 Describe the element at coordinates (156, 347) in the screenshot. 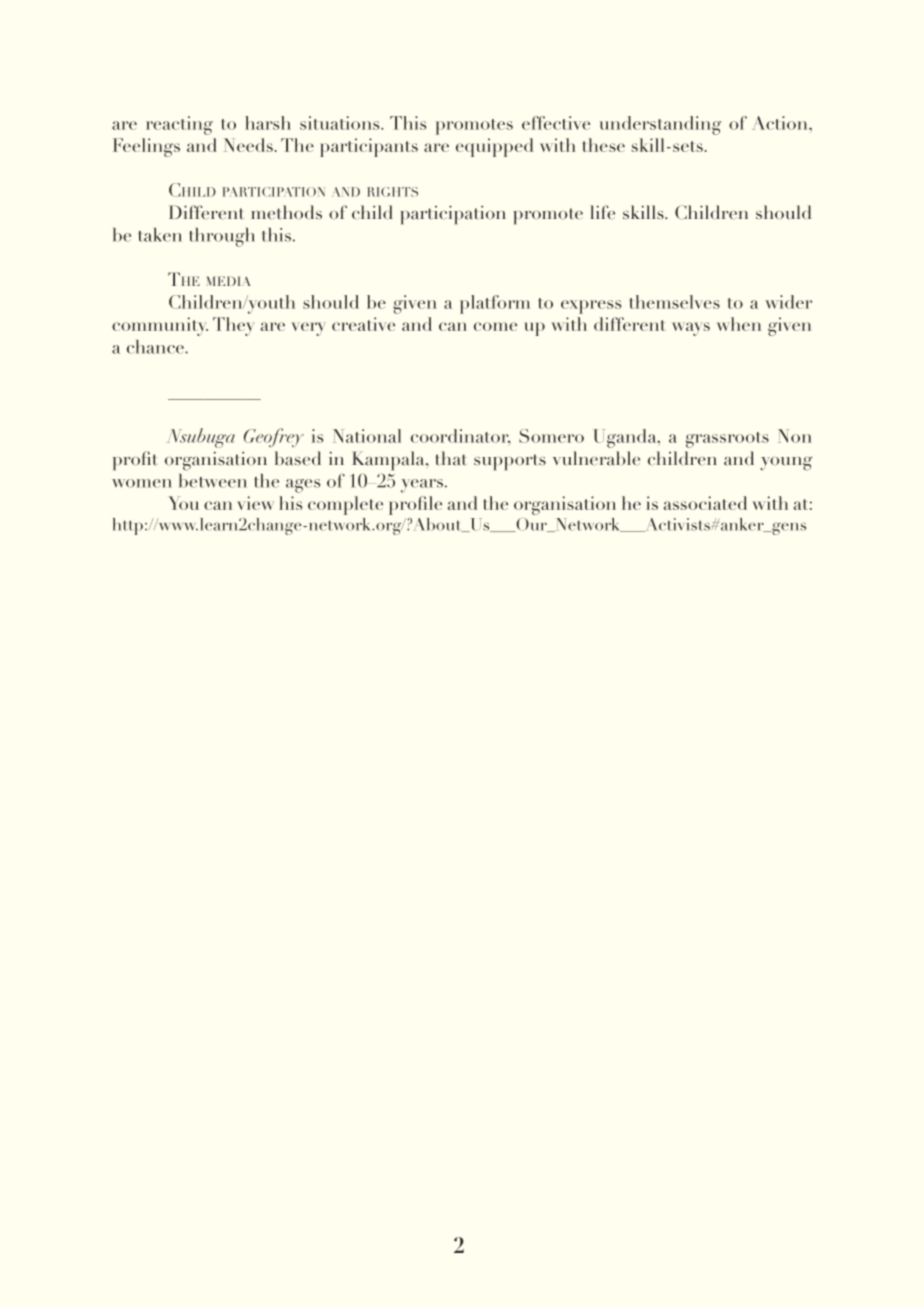

I see `chance` at that location.
